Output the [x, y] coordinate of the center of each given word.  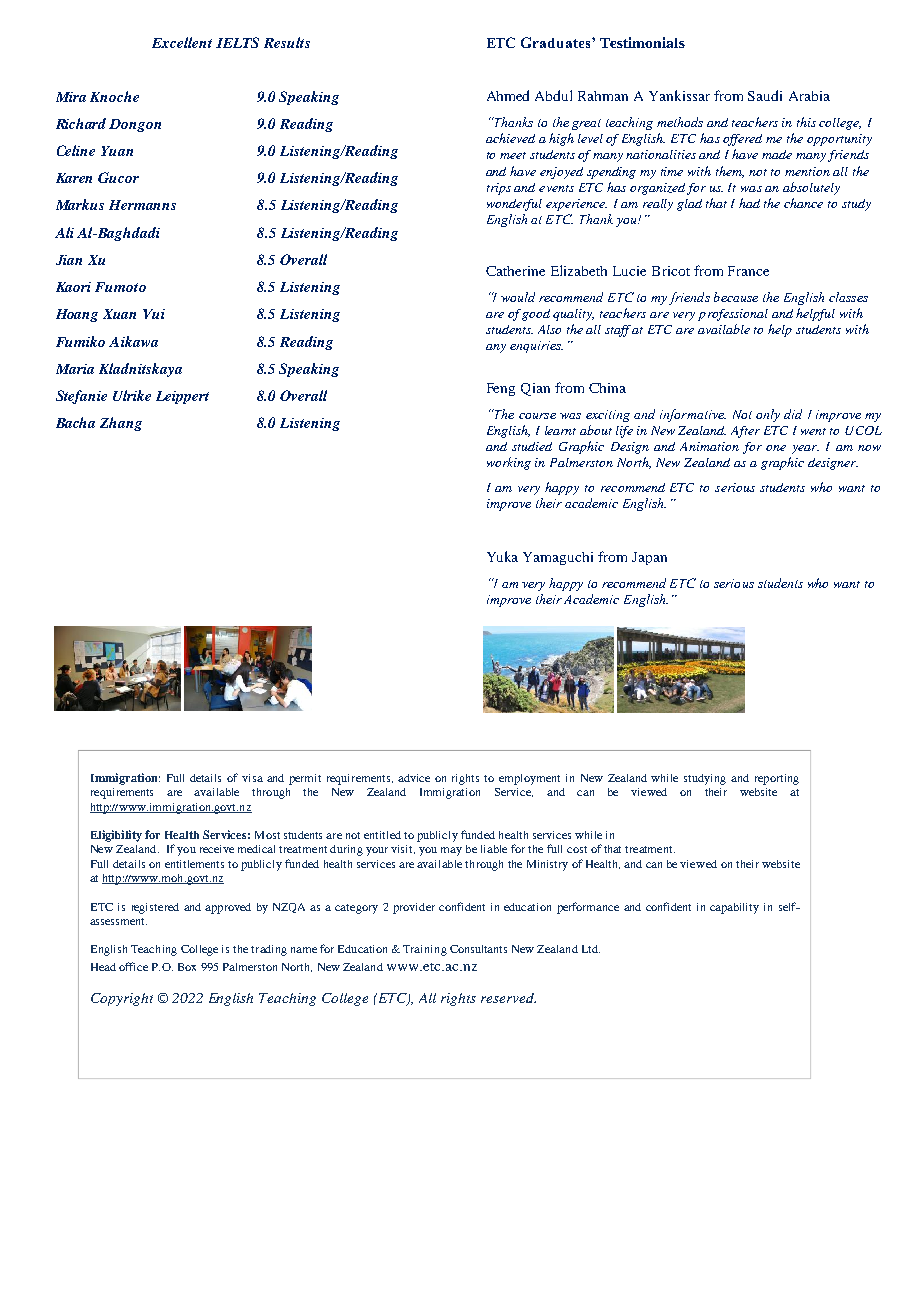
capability [734, 908]
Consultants [478, 949]
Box [187, 967]
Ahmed [508, 95]
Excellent [182, 42]
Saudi [765, 95]
